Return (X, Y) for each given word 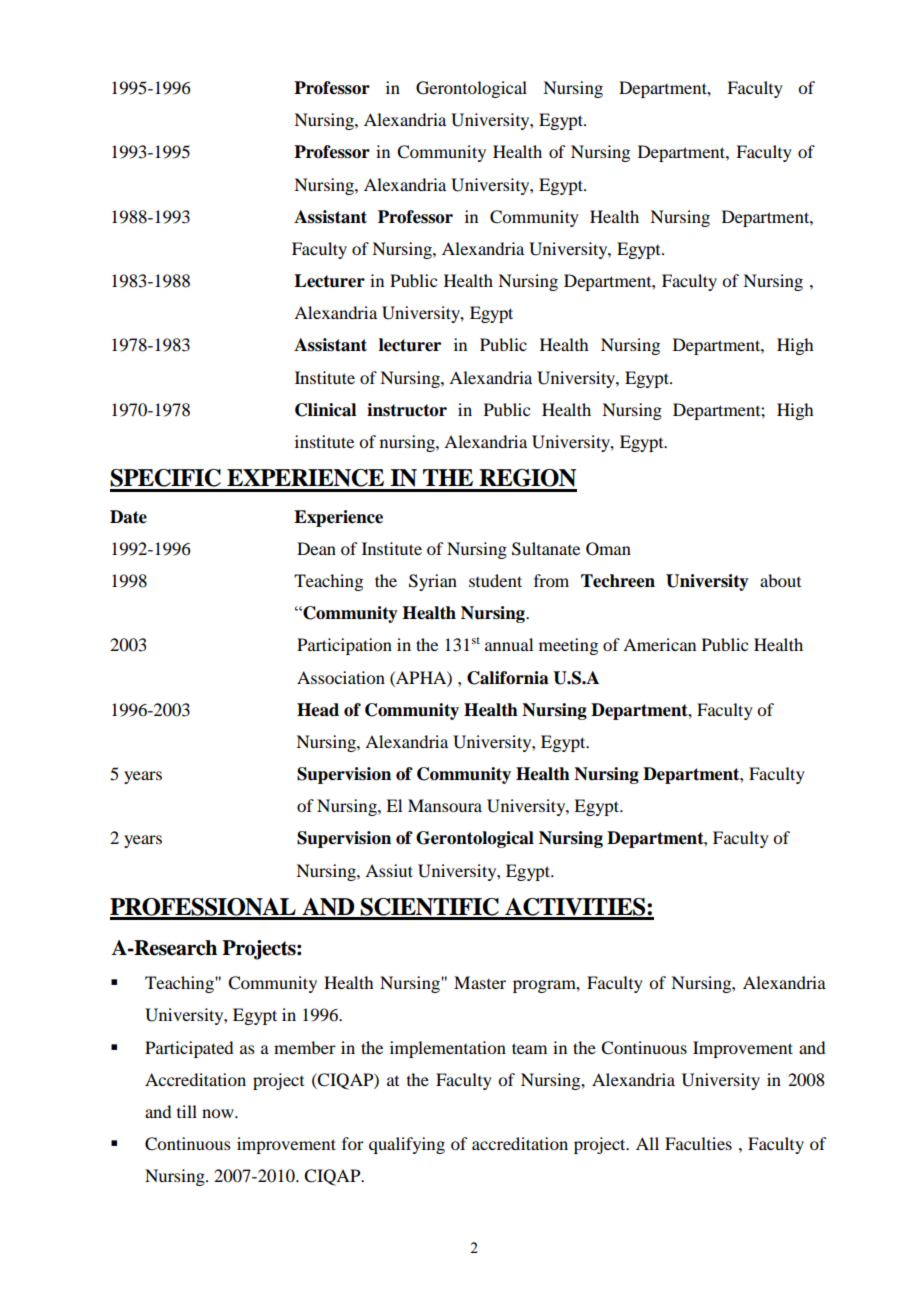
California (508, 678)
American (659, 644)
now (219, 1113)
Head (318, 710)
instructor (407, 410)
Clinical (325, 410)
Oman (608, 549)
